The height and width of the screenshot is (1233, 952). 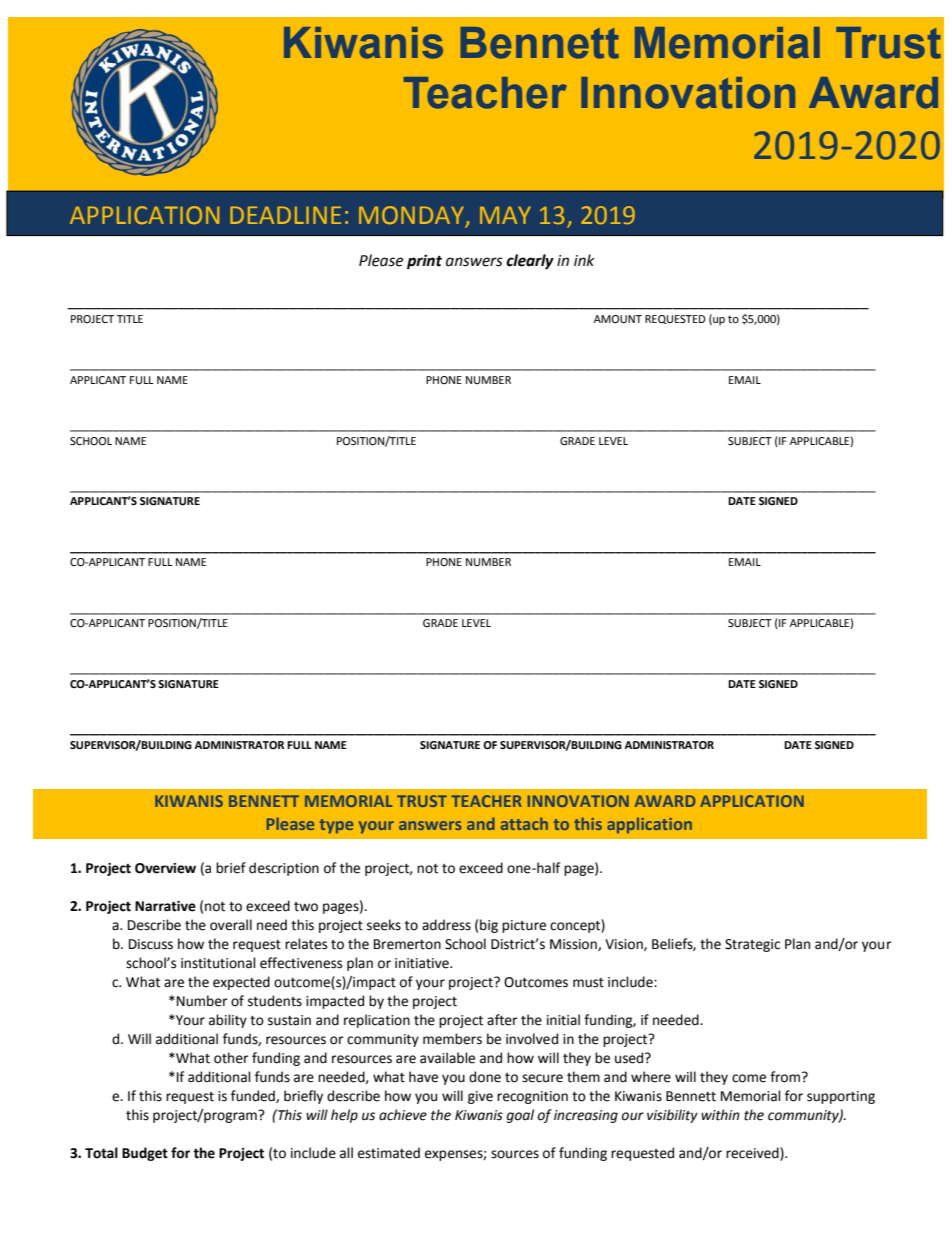 What do you see at coordinates (145, 1154) in the screenshot?
I see `Budget` at bounding box center [145, 1154].
